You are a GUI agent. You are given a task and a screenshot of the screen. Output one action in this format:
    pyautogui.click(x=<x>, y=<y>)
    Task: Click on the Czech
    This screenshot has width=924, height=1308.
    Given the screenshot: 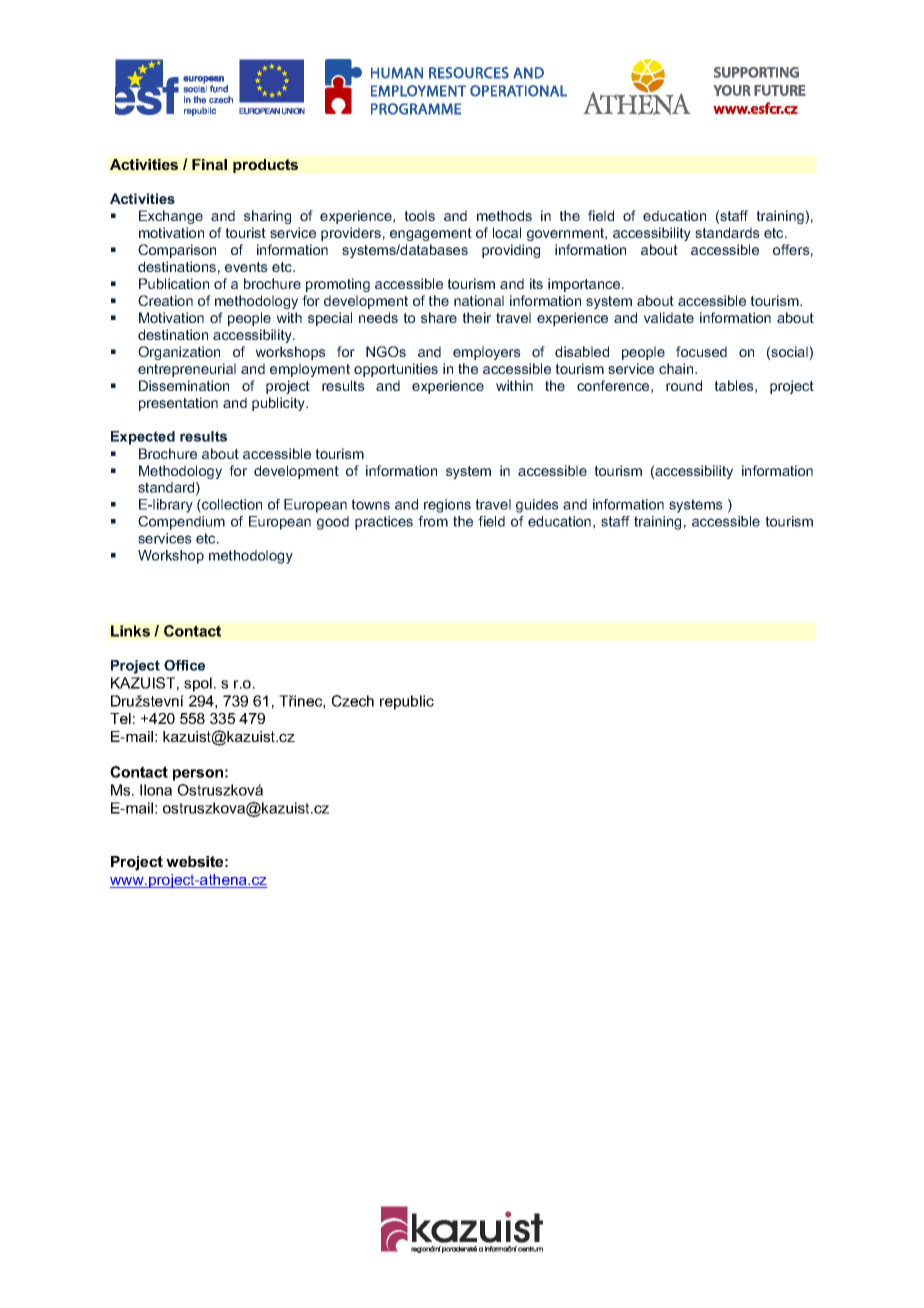 What is the action you would take?
    pyautogui.click(x=353, y=701)
